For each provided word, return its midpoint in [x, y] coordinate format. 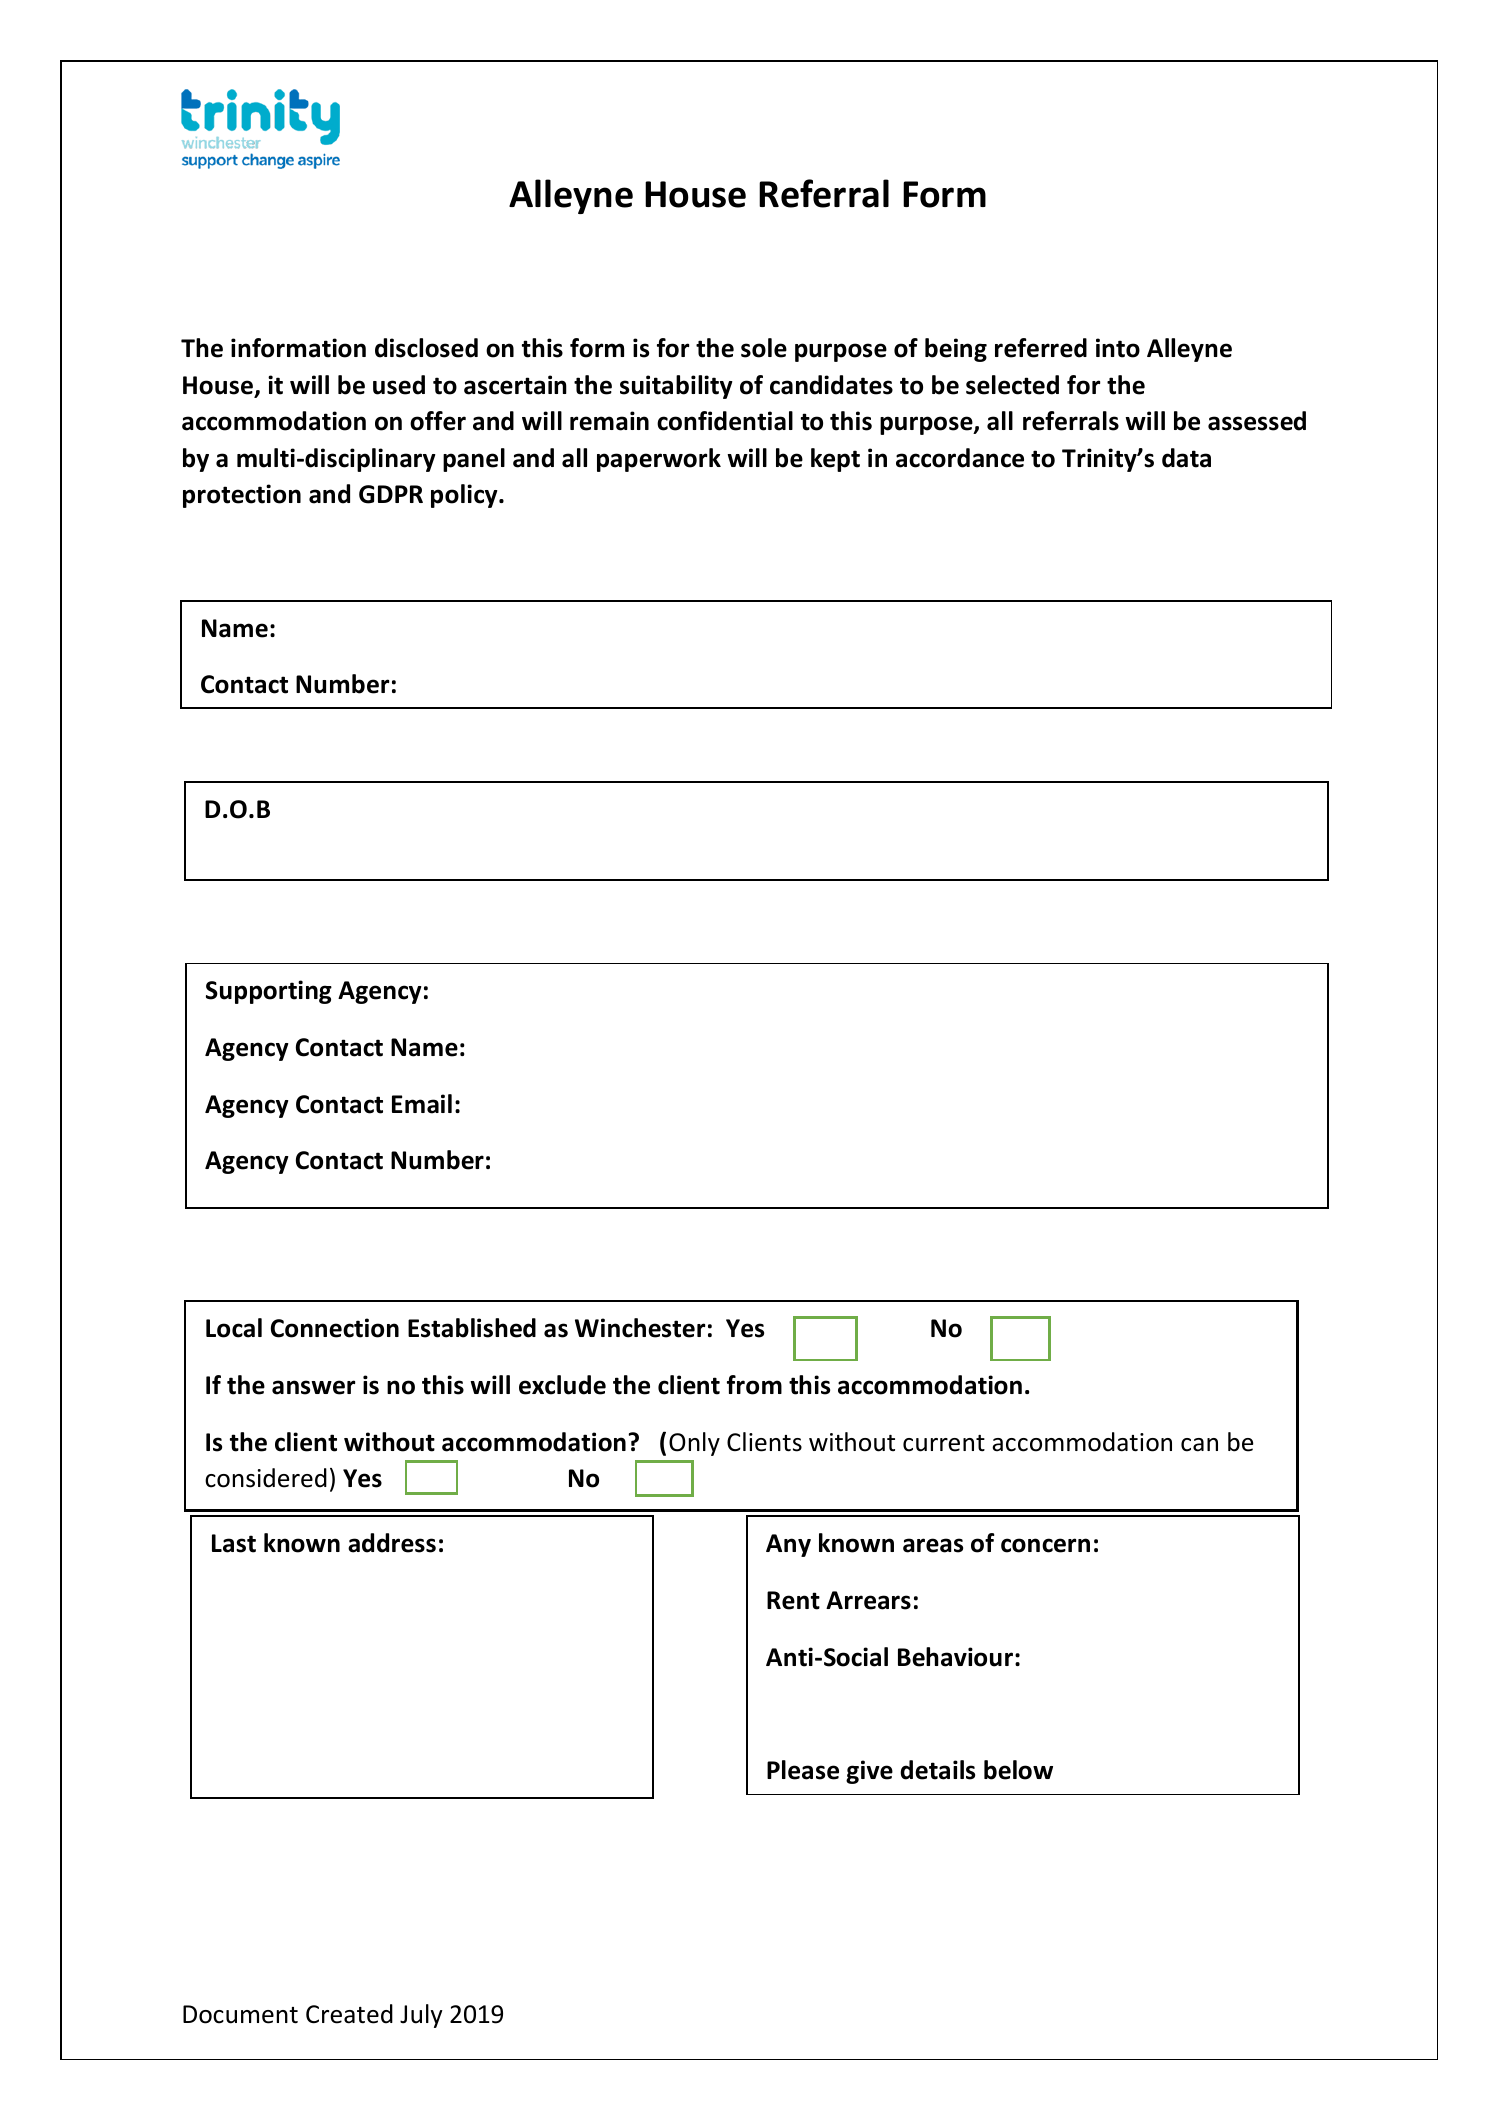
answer [314, 1387]
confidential [725, 421]
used [399, 385]
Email [422, 1104]
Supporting [269, 992]
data [1186, 458]
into [1118, 348]
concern [1045, 1545]
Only [694, 1444]
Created [349, 2014]
